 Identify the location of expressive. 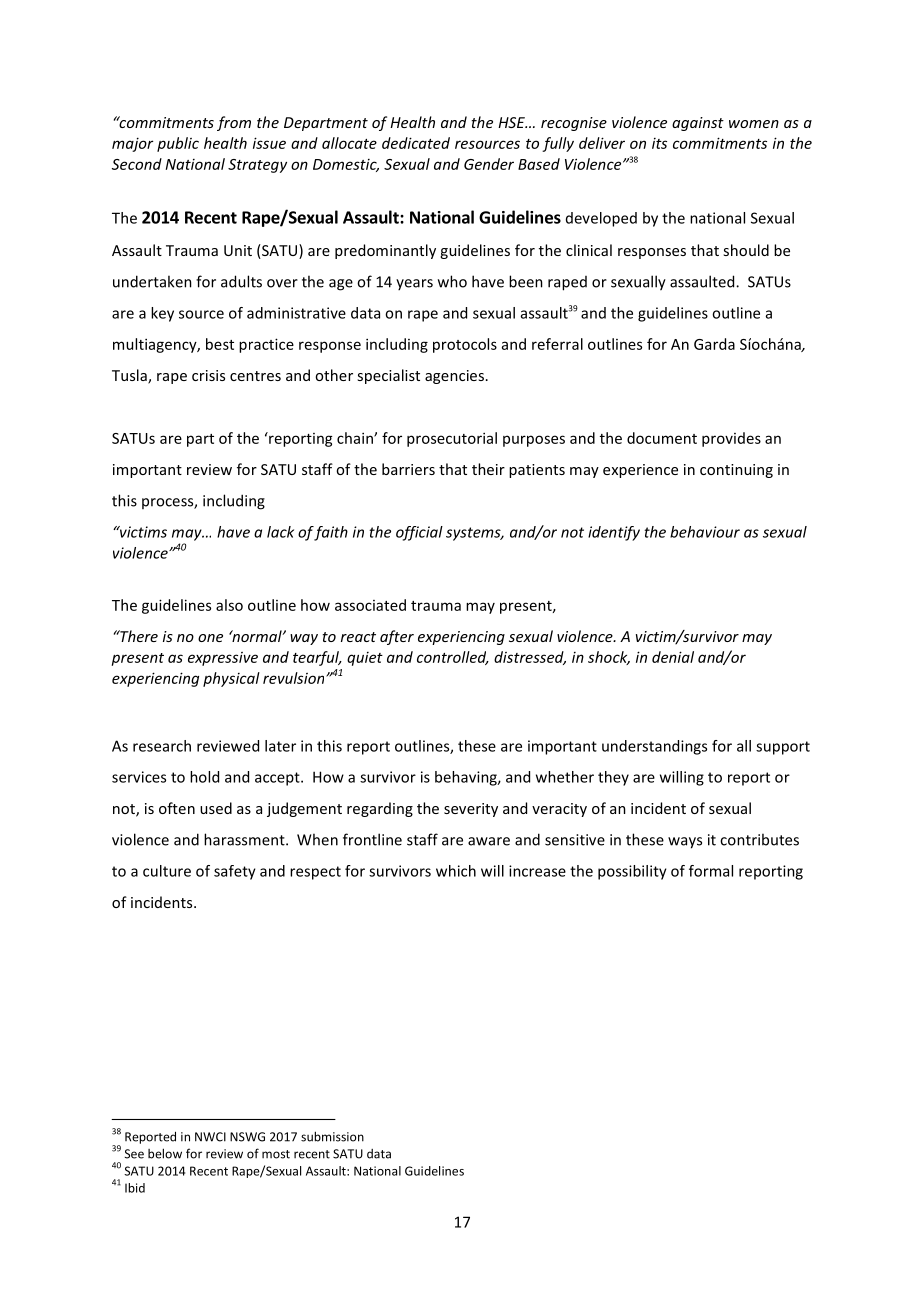
(223, 659).
